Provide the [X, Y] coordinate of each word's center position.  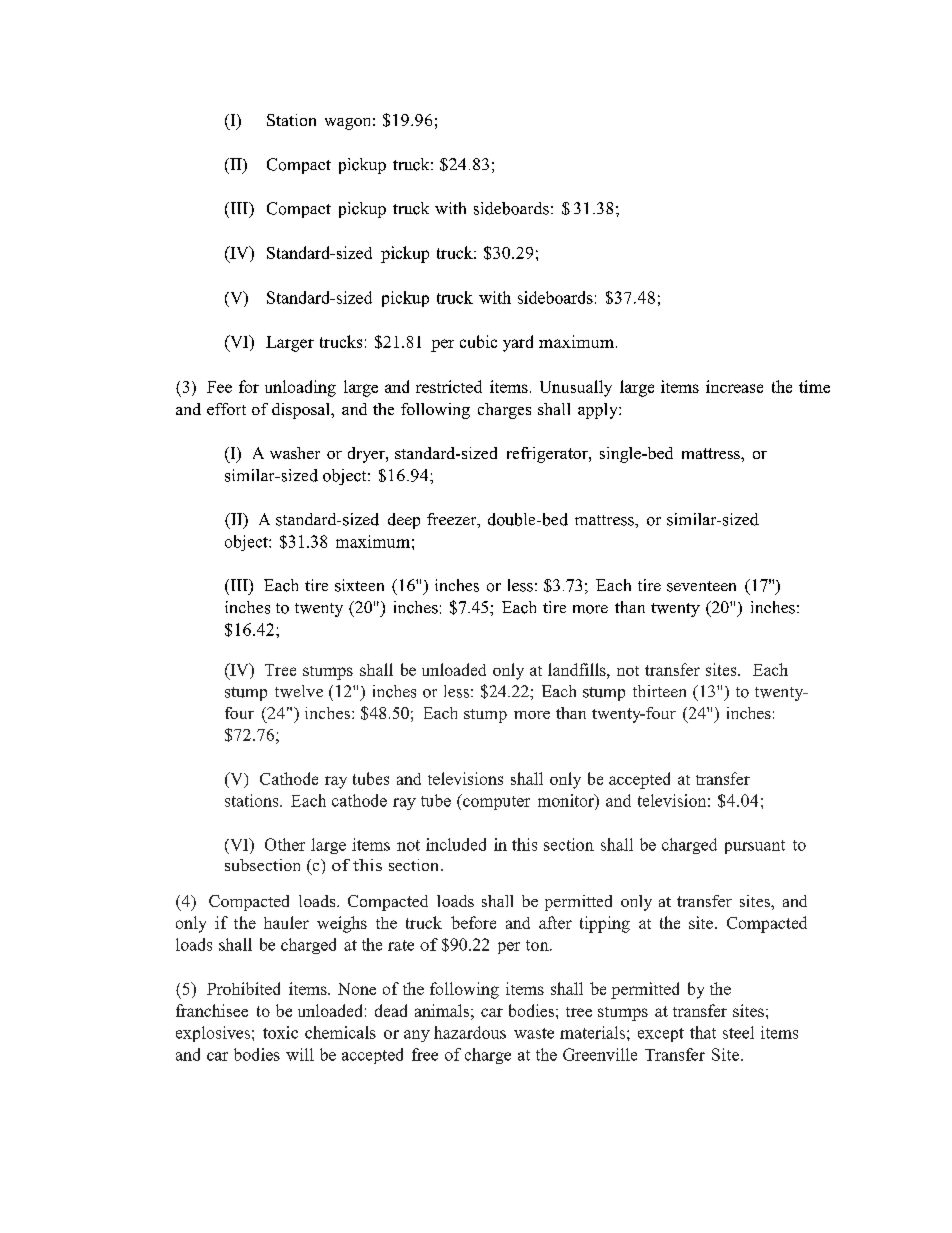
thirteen [659, 691]
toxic [280, 1032]
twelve [299, 691]
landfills [578, 669]
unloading [300, 388]
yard [518, 343]
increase [734, 386]
